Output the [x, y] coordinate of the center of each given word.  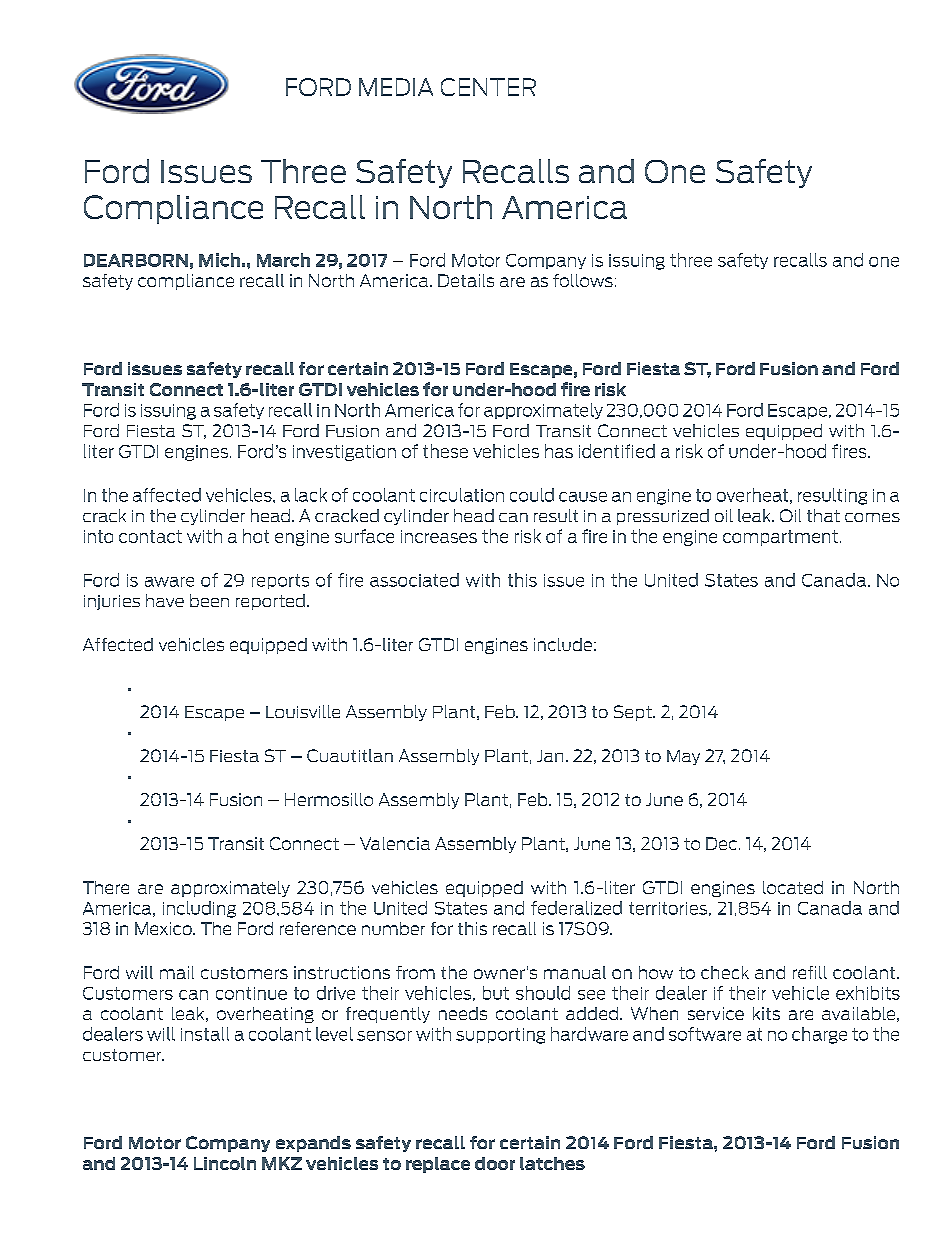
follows [583, 280]
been [209, 600]
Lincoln [225, 1163]
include [563, 644]
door [495, 1163]
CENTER [488, 87]
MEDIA [396, 87]
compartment [780, 538]
